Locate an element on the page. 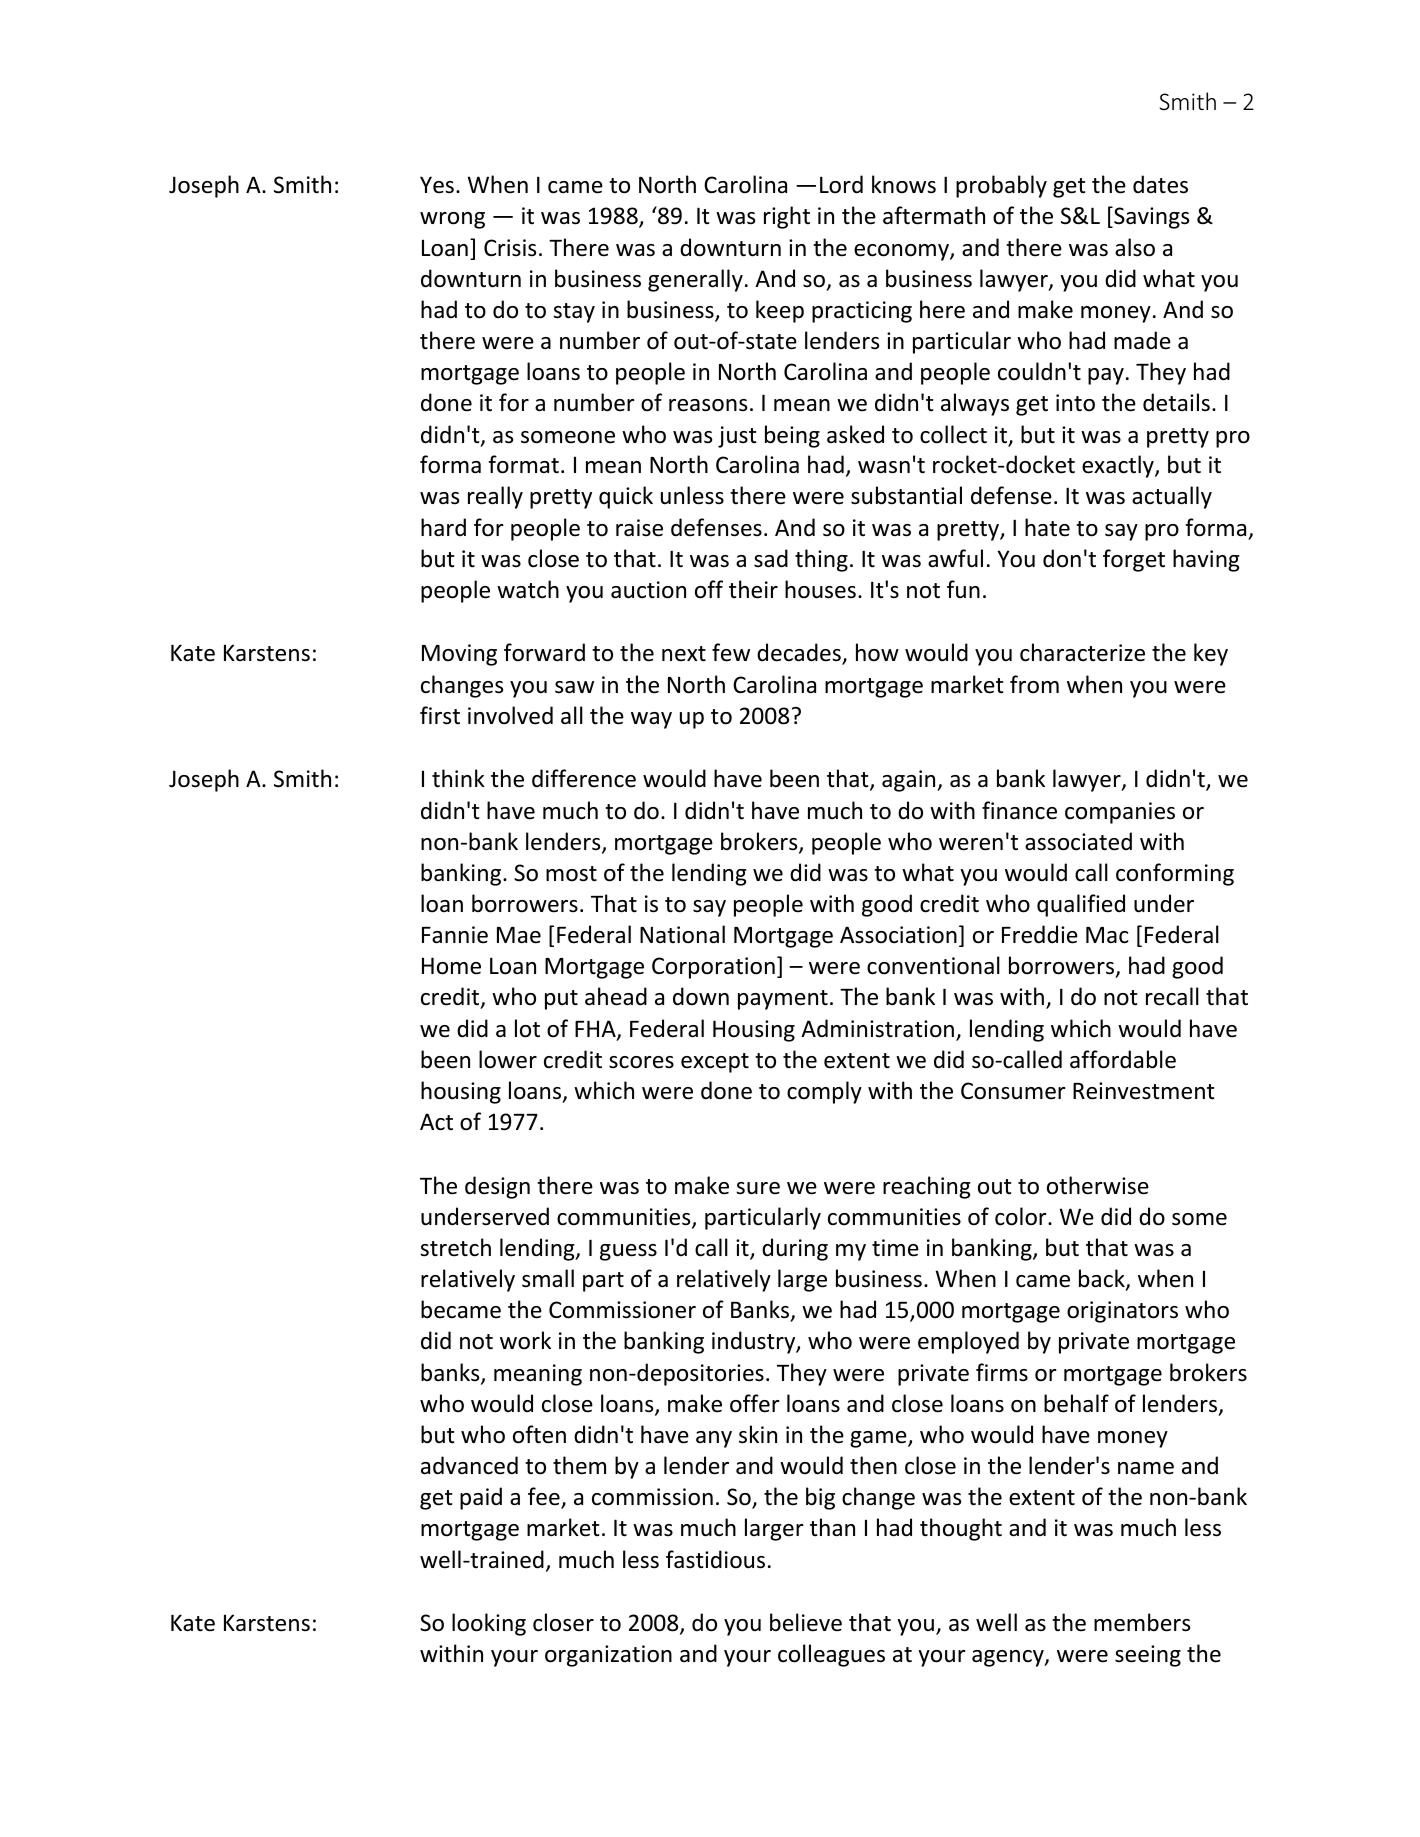  during is located at coordinates (795, 1249).
